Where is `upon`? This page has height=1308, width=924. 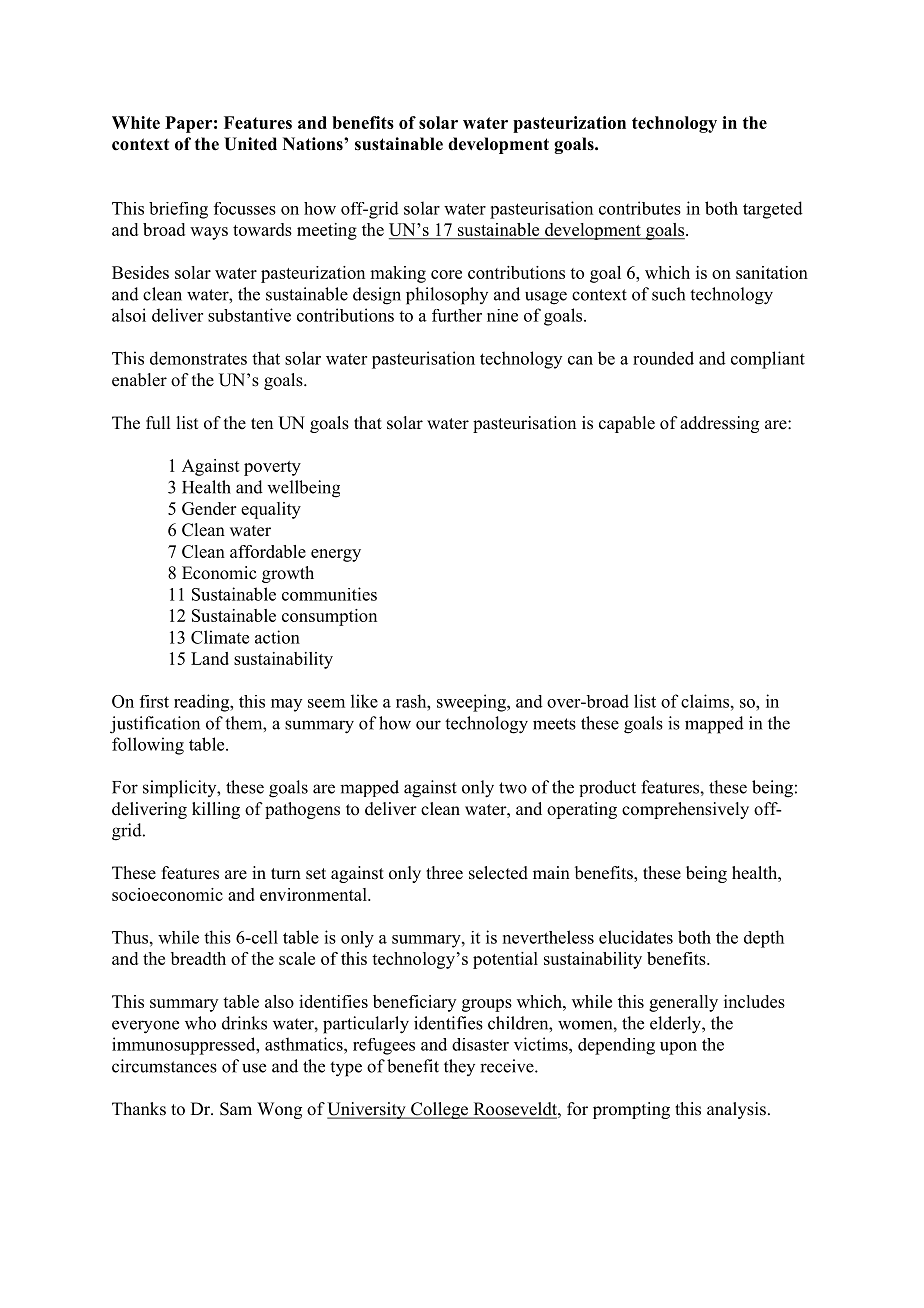
upon is located at coordinates (678, 1048).
